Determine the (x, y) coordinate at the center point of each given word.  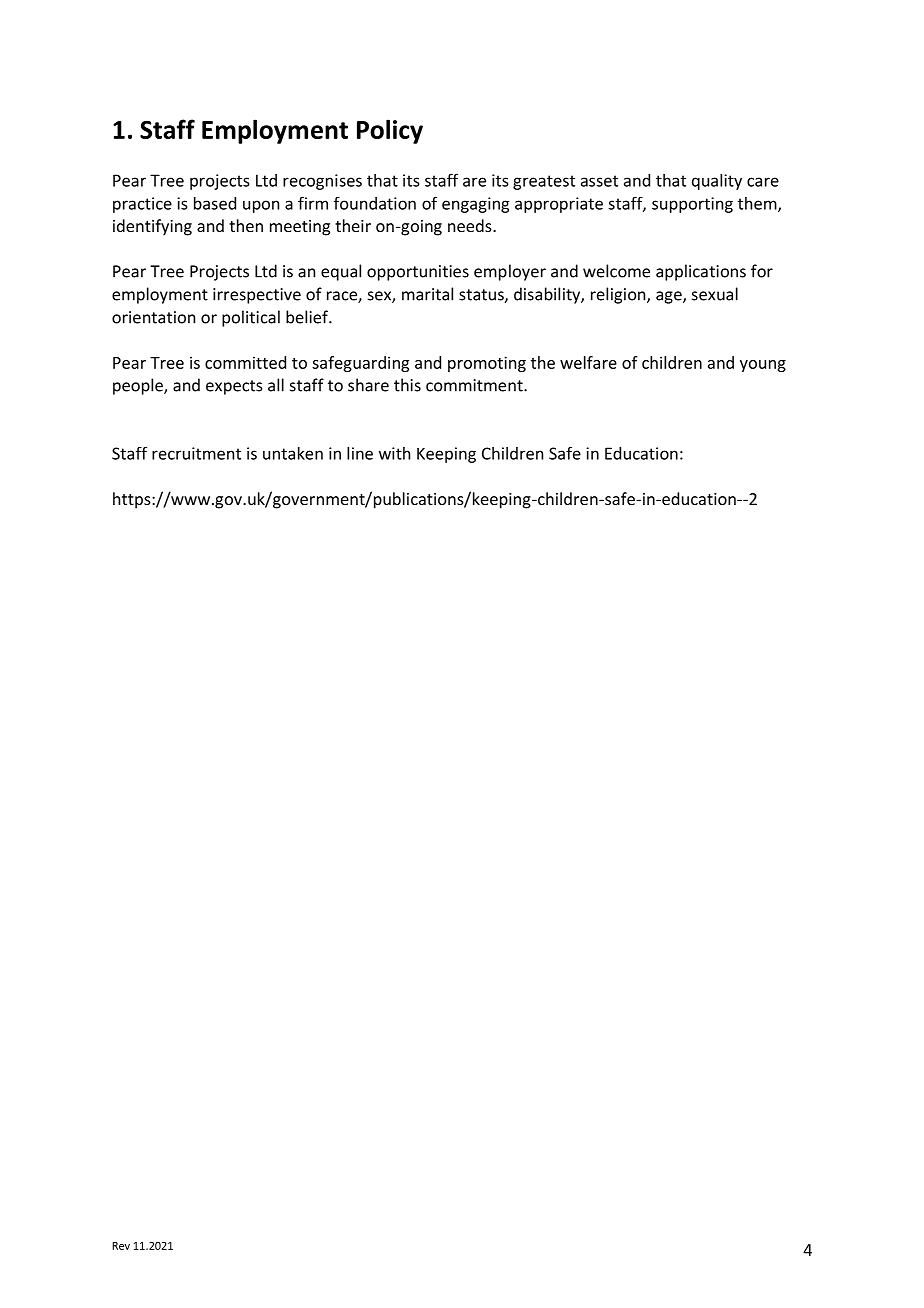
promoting (487, 364)
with (394, 453)
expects (234, 387)
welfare (588, 362)
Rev (121, 1246)
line (360, 453)
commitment (475, 385)
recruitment (196, 453)
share (368, 385)
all (276, 385)
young (763, 366)
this (407, 385)
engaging (475, 205)
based (215, 203)
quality (717, 182)
